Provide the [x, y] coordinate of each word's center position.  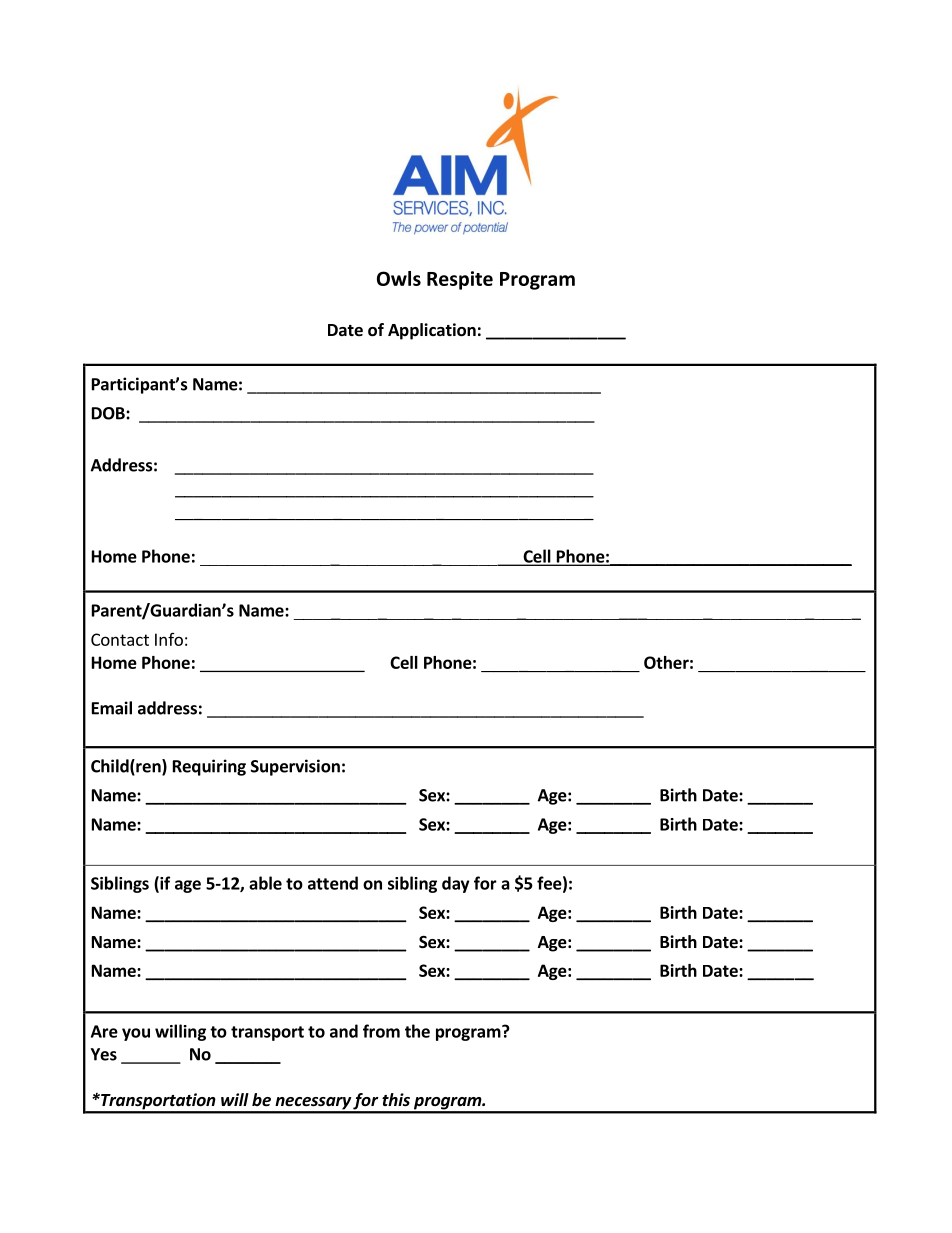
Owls [399, 278]
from [381, 1031]
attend [333, 883]
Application [432, 331]
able [265, 883]
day [455, 884]
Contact [120, 639]
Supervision [295, 767]
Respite [460, 280]
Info [169, 639]
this [396, 1099]
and [344, 1031]
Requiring [209, 767]
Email [112, 708]
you [136, 1034]
